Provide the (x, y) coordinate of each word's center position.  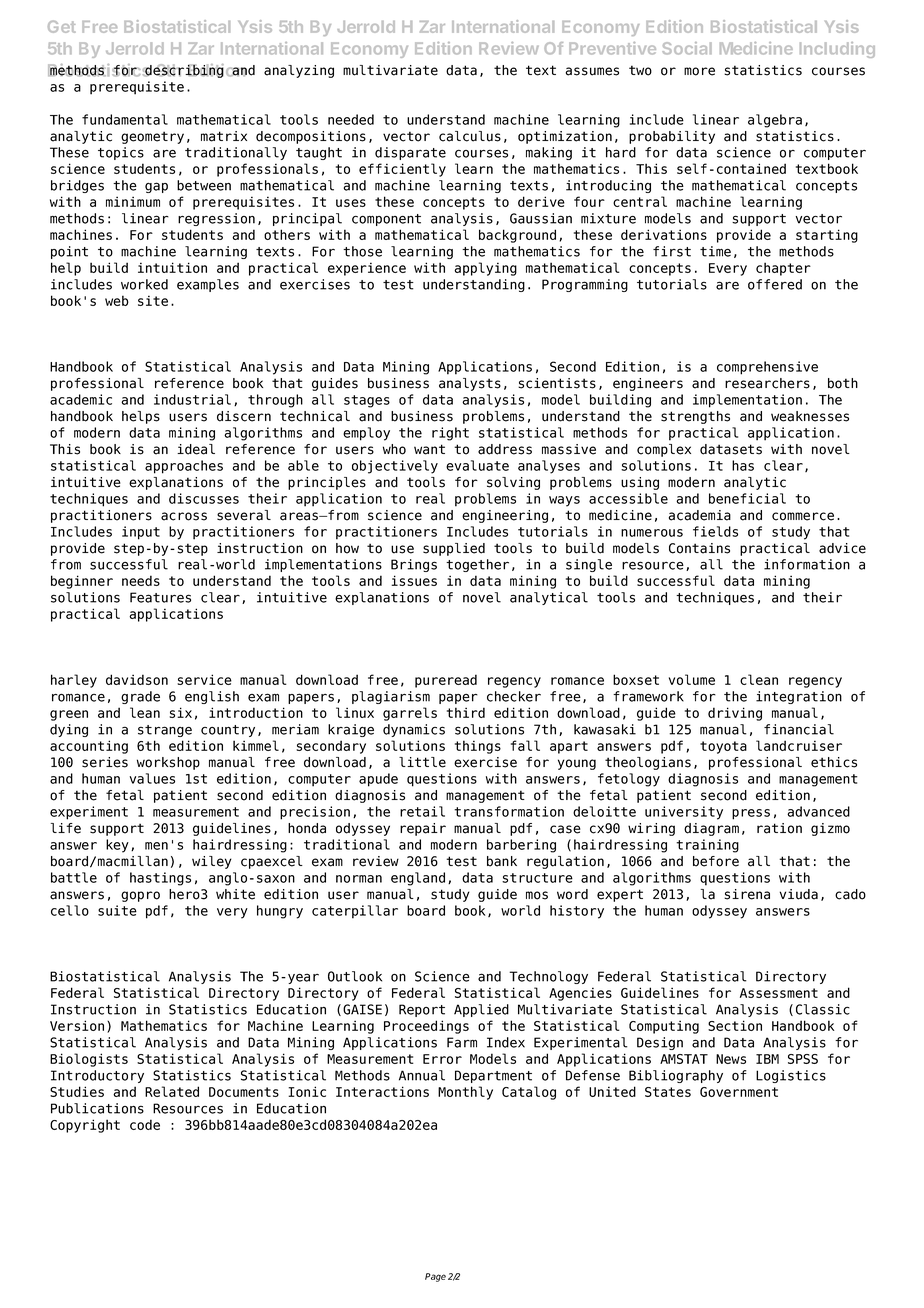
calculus (470, 136)
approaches (184, 467)
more (699, 71)
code (145, 1124)
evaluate (477, 465)
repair (423, 829)
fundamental (125, 119)
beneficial (747, 498)
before (716, 861)
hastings (160, 879)
